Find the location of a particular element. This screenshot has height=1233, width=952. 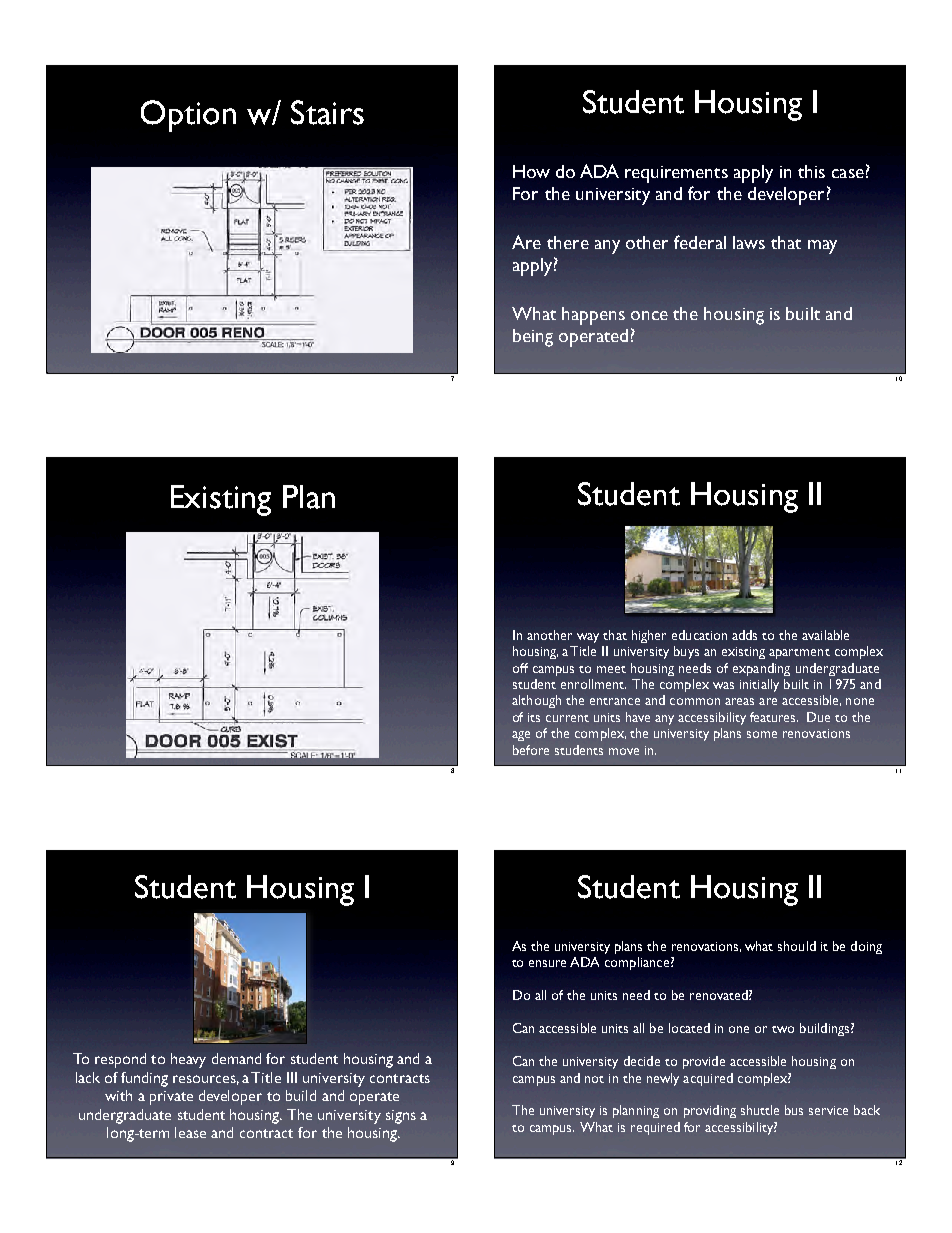

being is located at coordinates (533, 338).
